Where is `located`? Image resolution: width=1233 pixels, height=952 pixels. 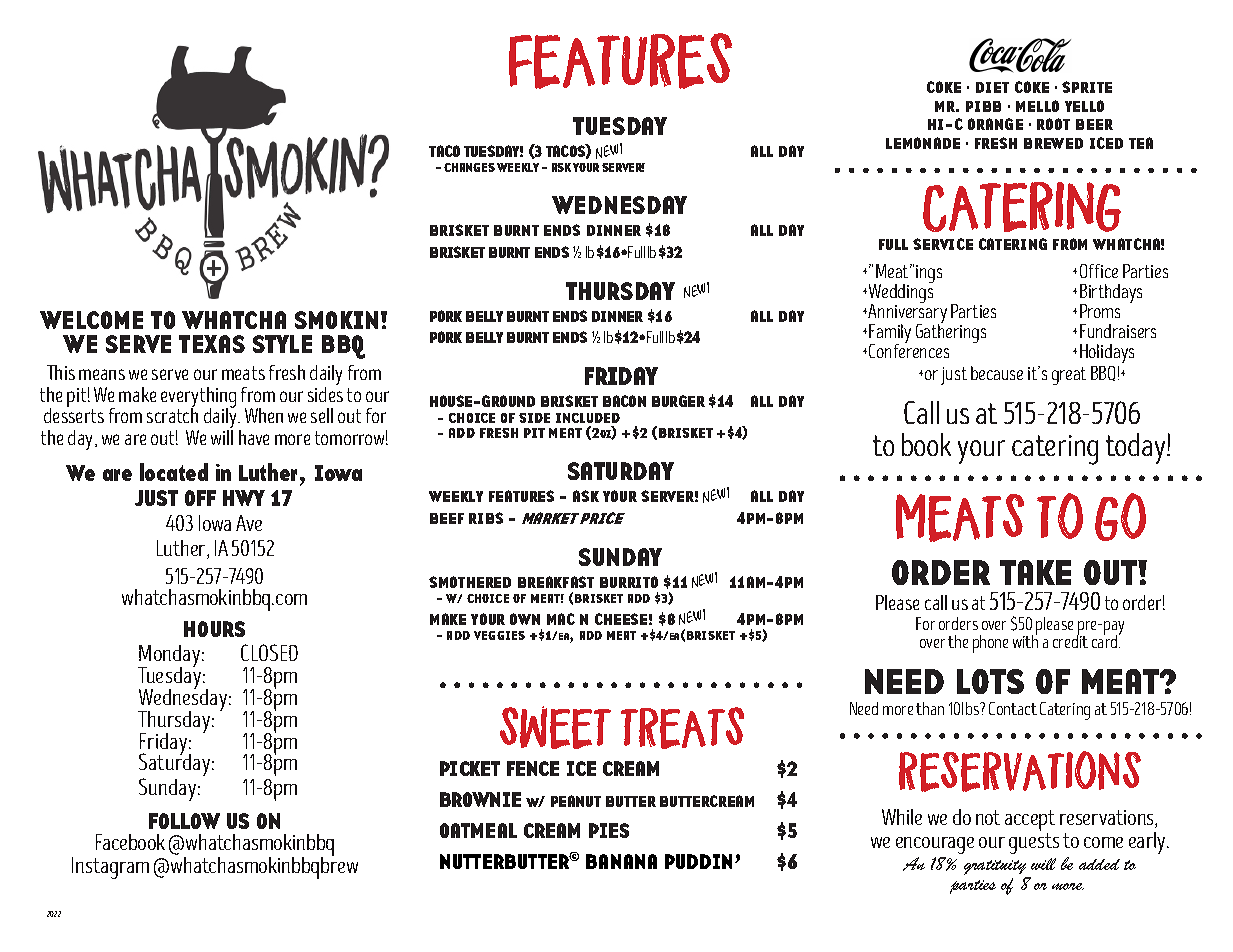 located is located at coordinates (174, 472).
